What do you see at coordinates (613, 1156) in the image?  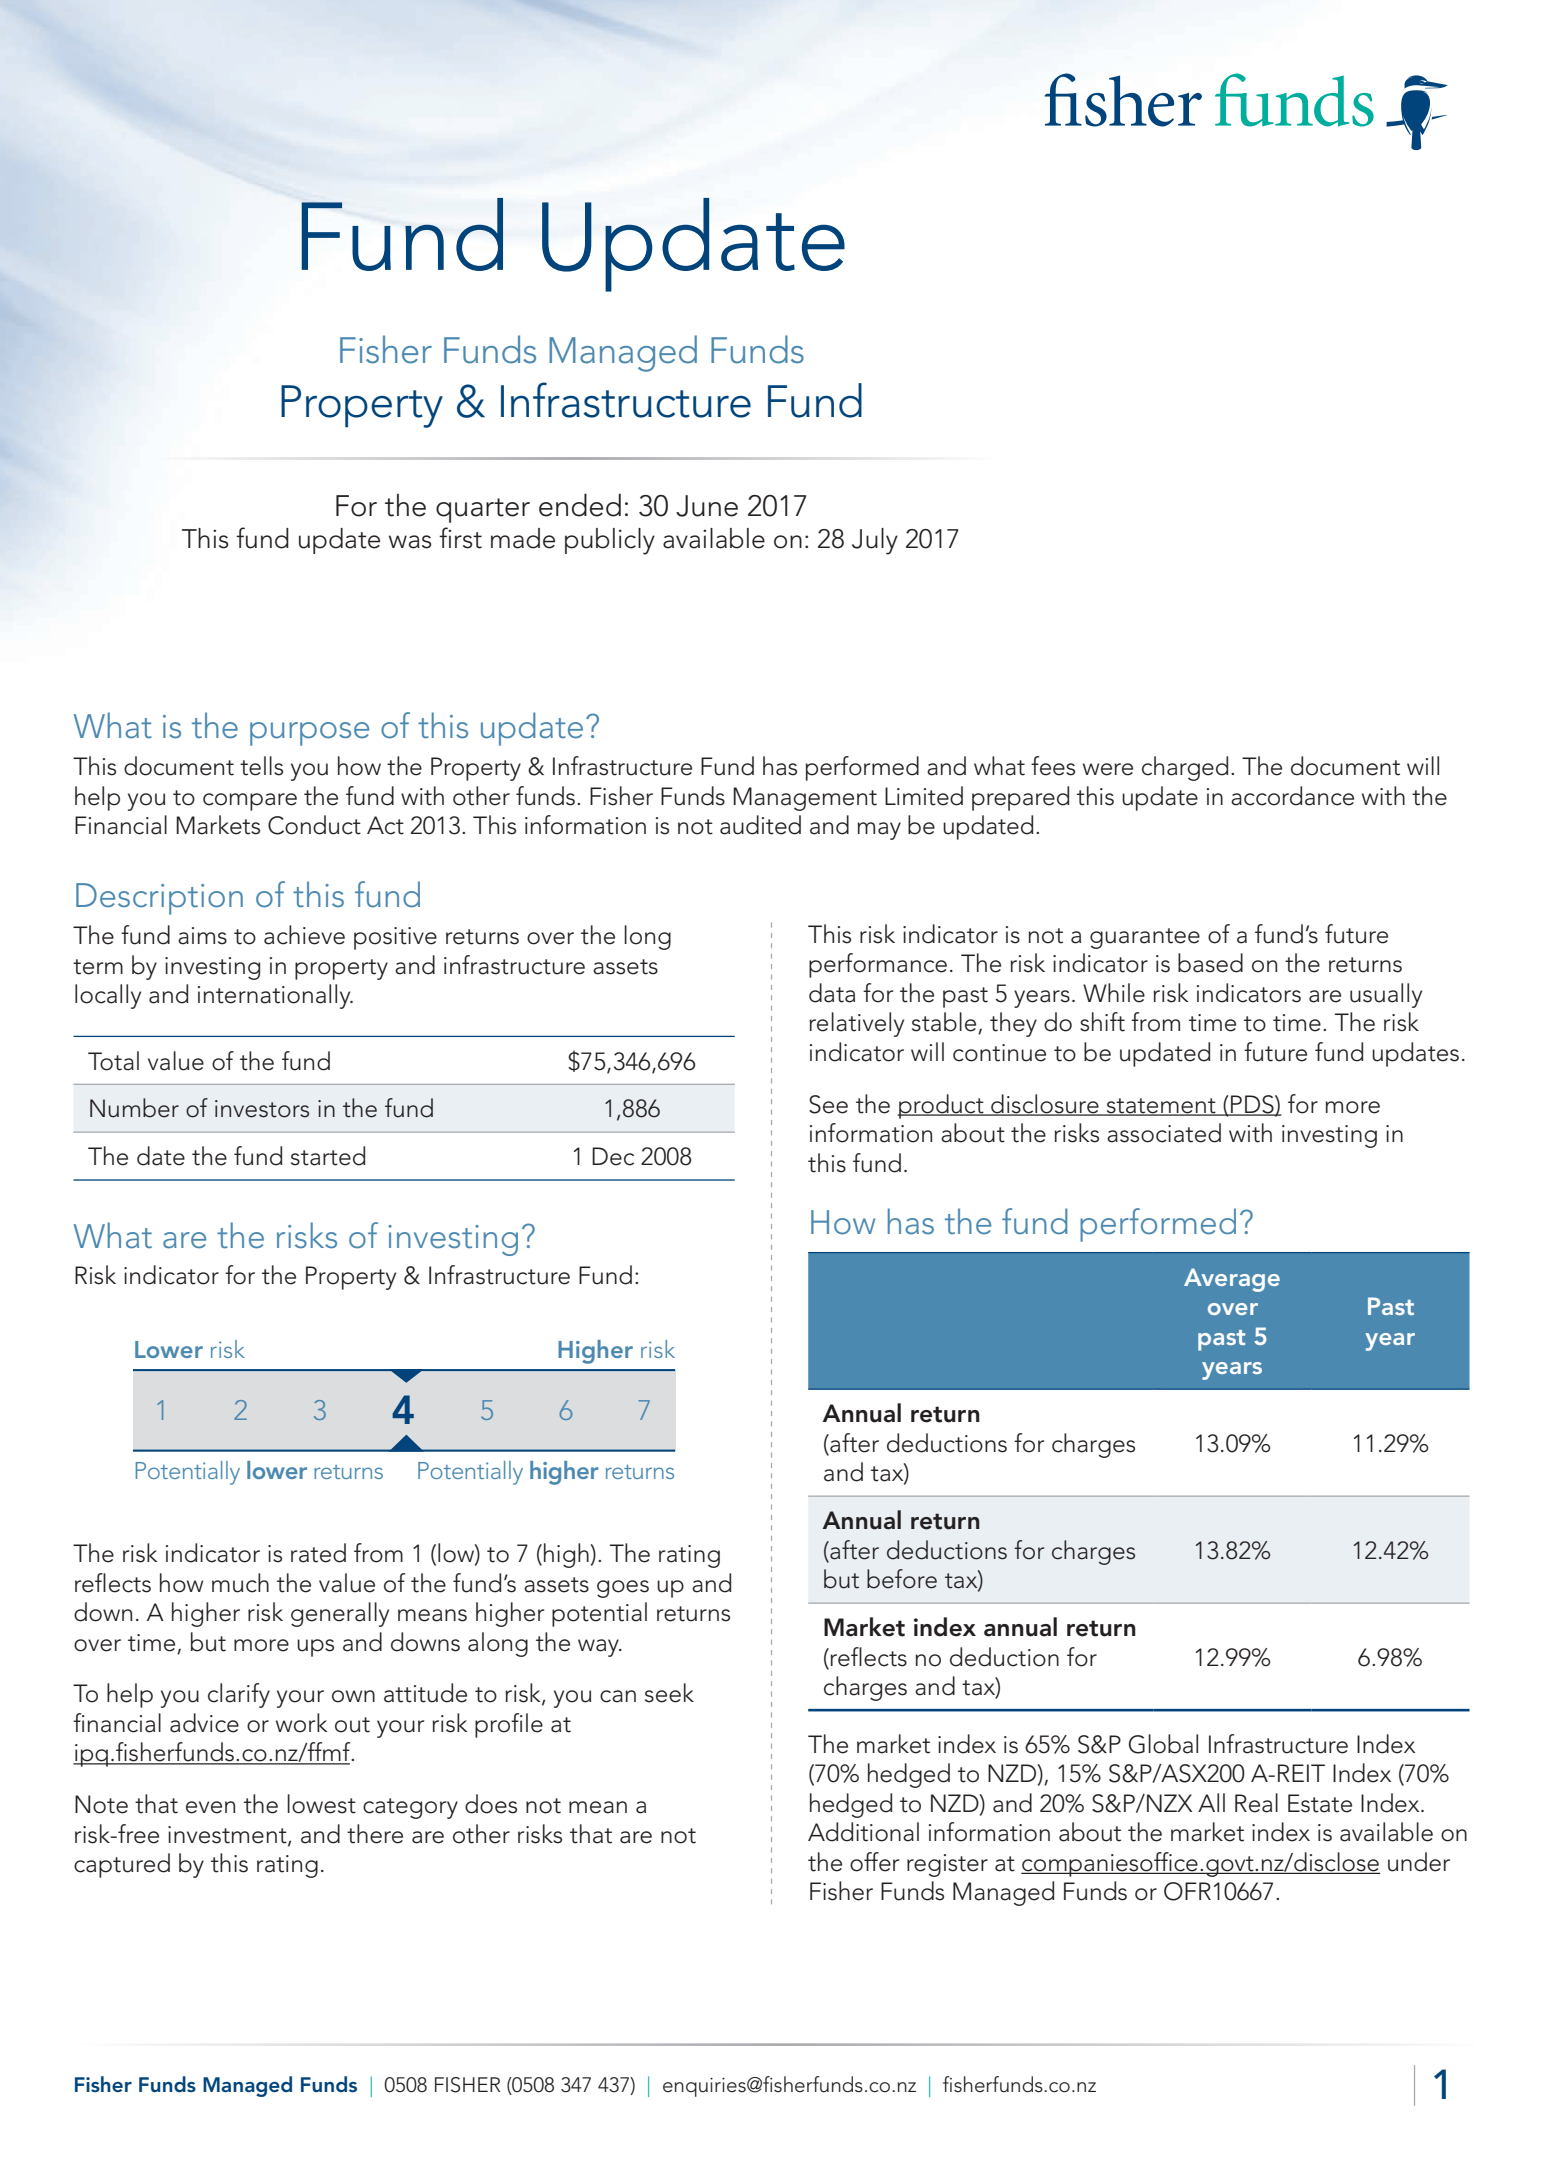 I see `Dec` at bounding box center [613, 1156].
